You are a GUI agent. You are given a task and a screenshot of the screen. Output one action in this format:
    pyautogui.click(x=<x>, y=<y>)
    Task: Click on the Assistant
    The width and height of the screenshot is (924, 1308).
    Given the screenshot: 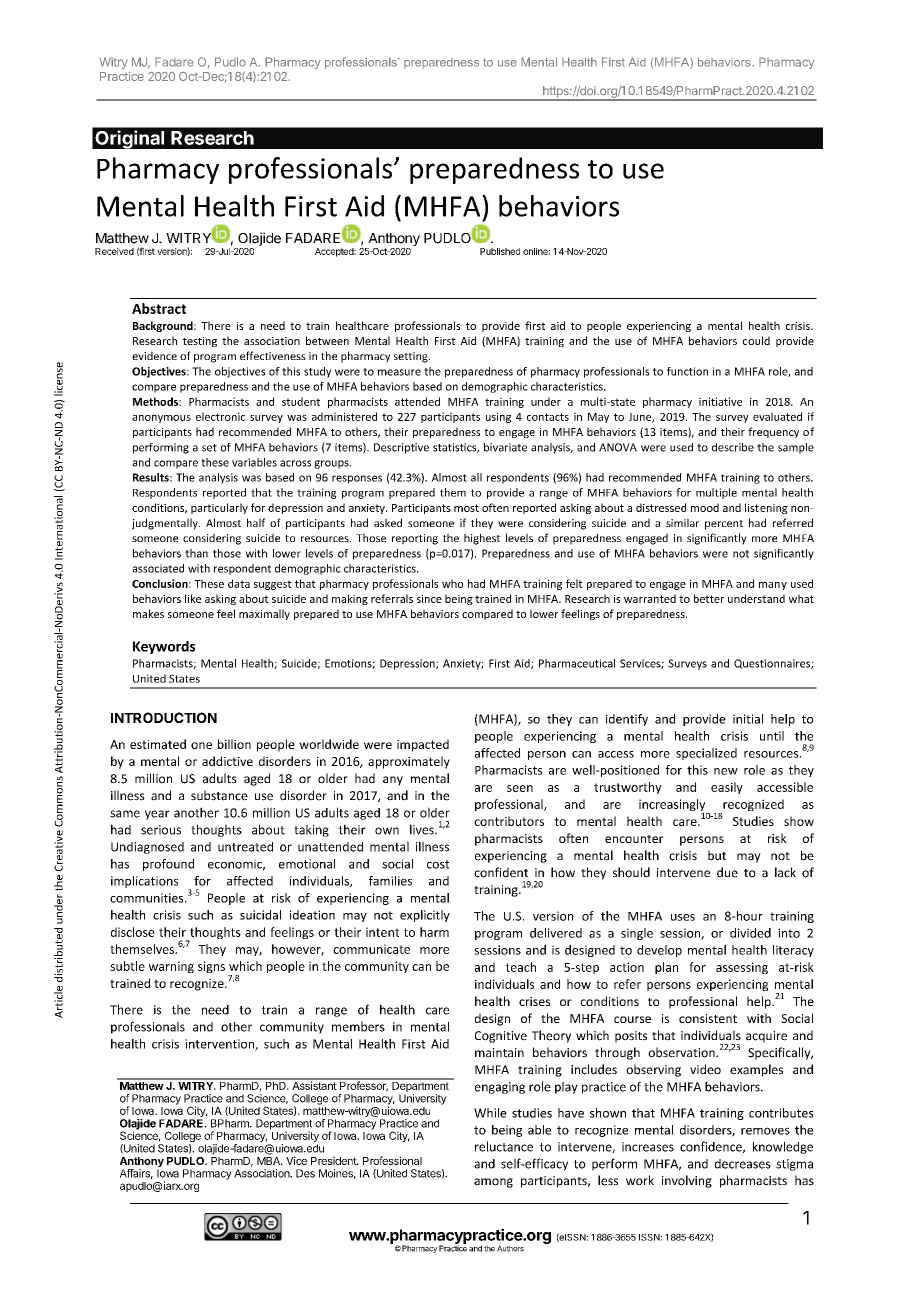 What is the action you would take?
    pyautogui.click(x=314, y=1084)
